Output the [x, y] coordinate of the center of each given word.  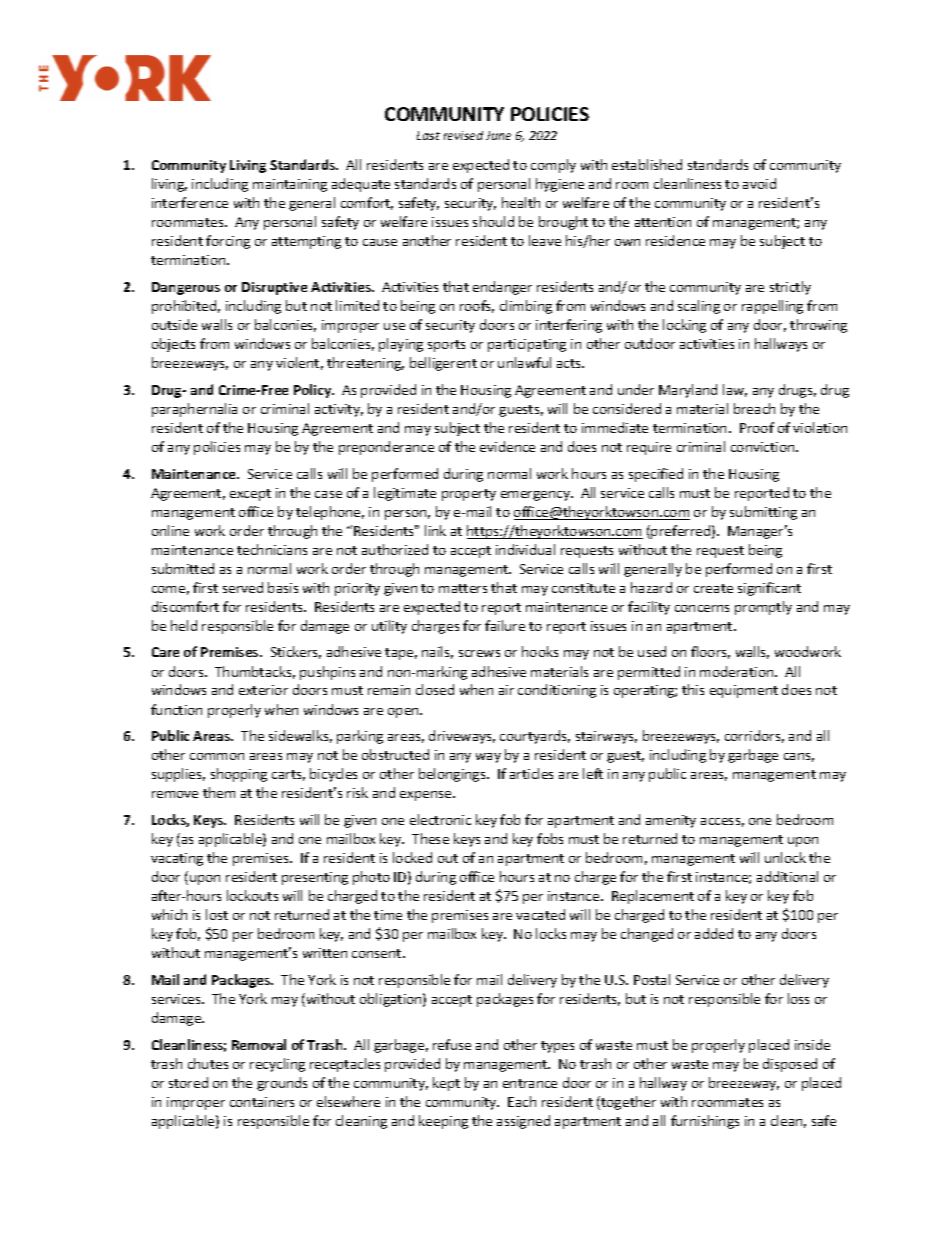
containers [262, 1102]
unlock [785, 857]
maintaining [290, 185]
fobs [550, 838]
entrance [530, 1083]
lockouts [252, 895]
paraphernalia [194, 410]
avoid [759, 183]
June [498, 135]
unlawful [524, 362]
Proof [757, 427]
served [243, 587]
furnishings [705, 1122]
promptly [763, 608]
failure [505, 625]
